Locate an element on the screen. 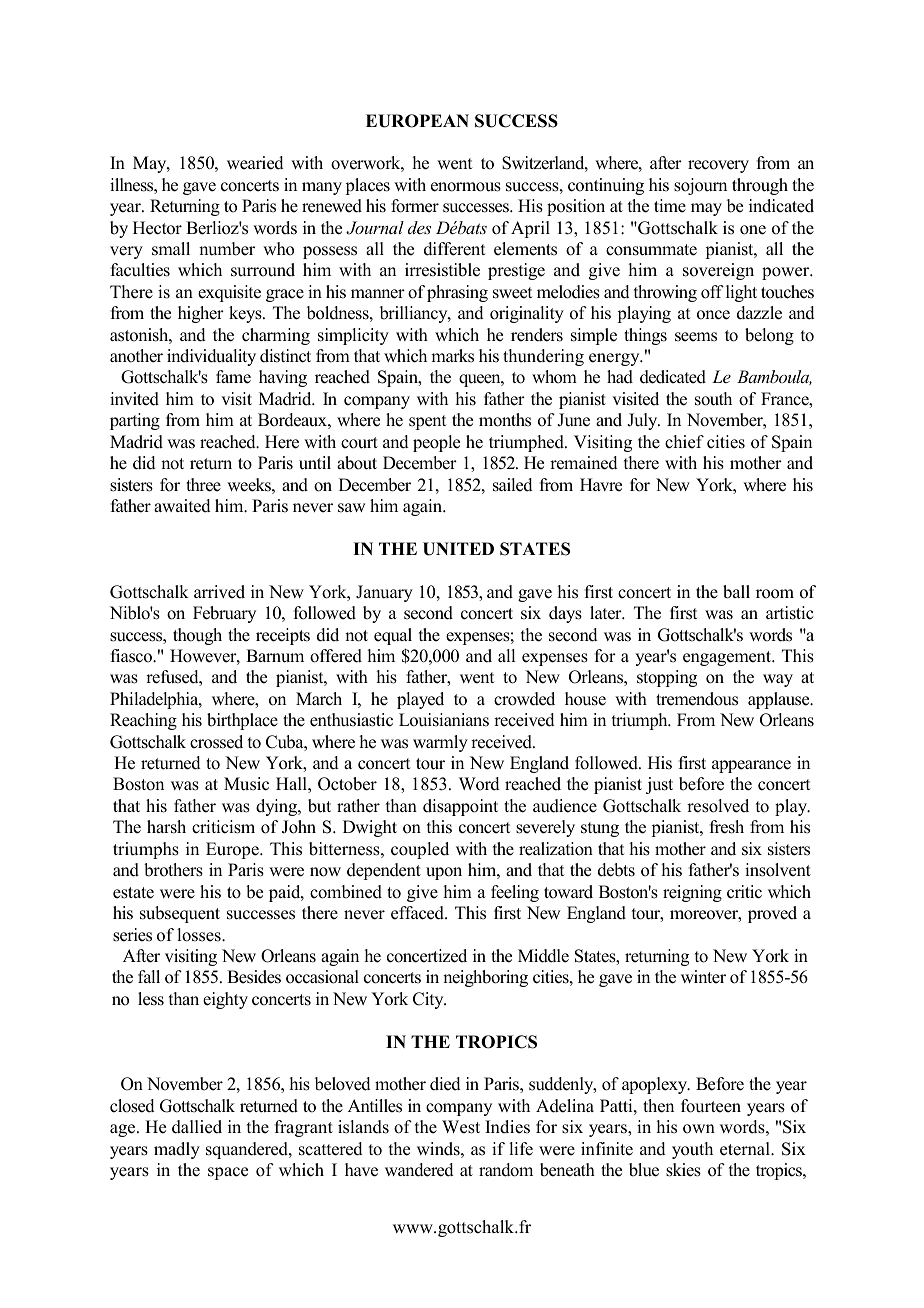 The width and height of the screenshot is (924, 1308). ball is located at coordinates (736, 592).
